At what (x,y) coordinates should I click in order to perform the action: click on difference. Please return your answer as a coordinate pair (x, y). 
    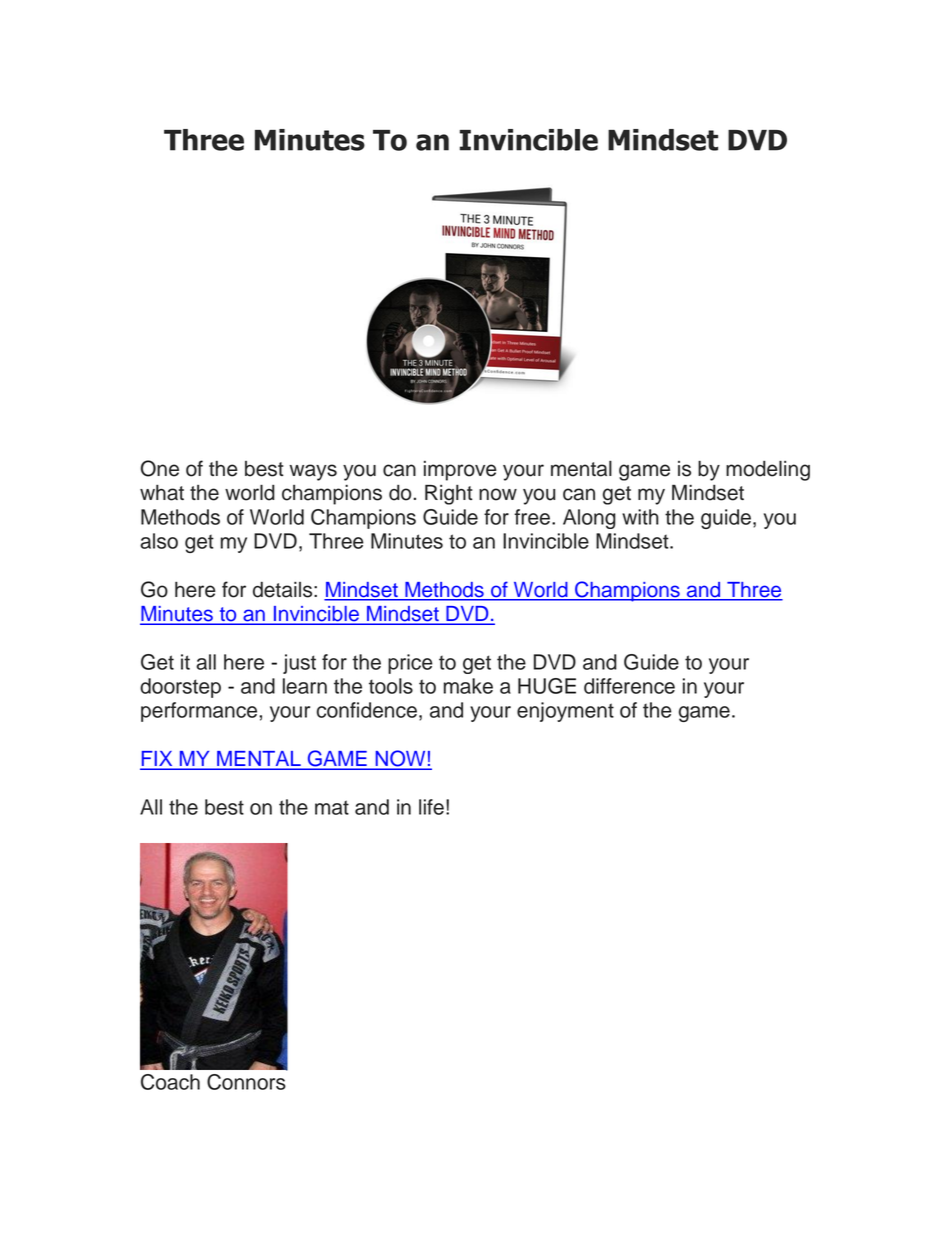
    Looking at the image, I should click on (629, 686).
